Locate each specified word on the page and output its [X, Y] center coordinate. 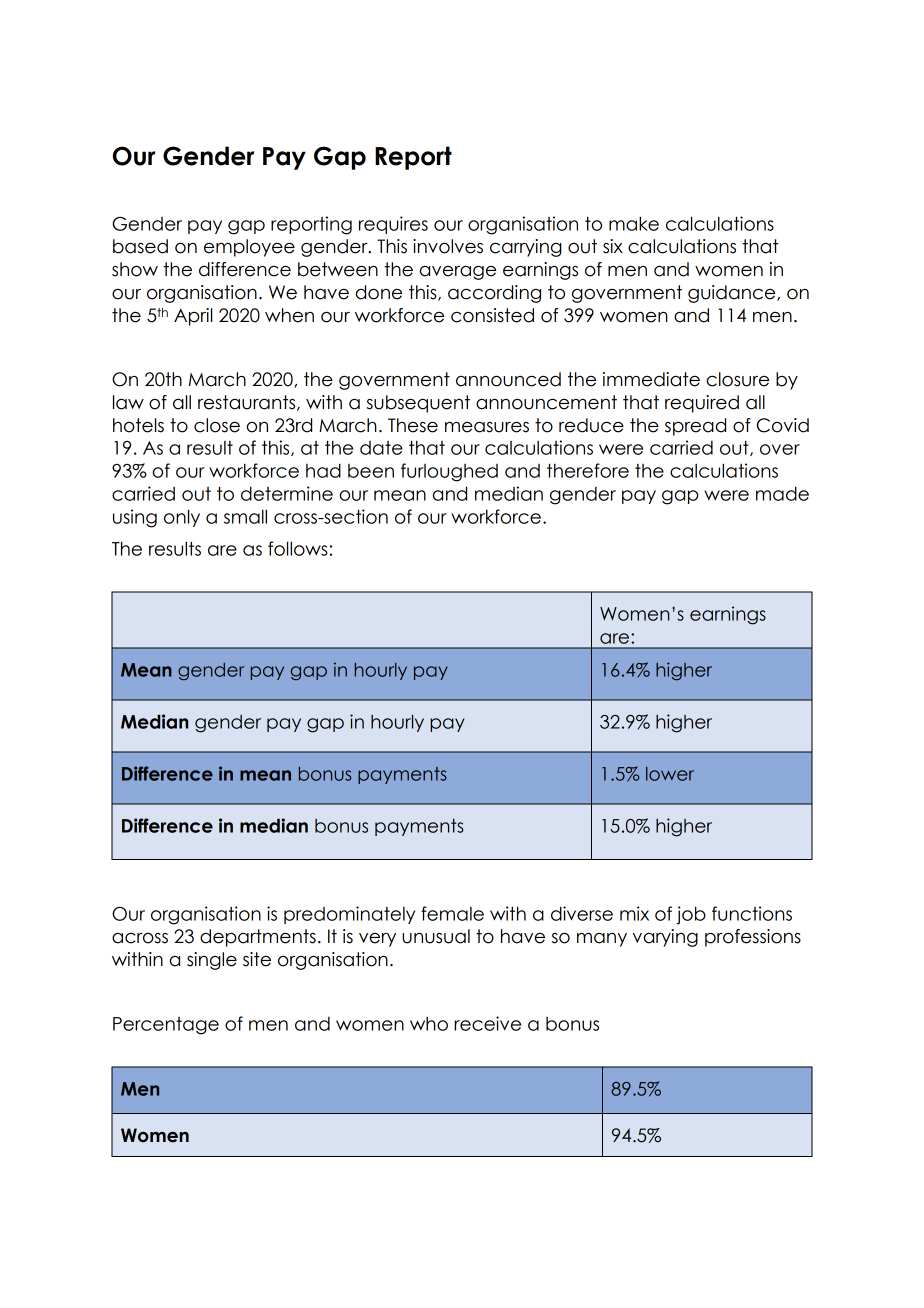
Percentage [166, 1026]
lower [670, 774]
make [634, 223]
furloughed [449, 472]
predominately [349, 915]
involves [448, 246]
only [182, 518]
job [691, 915]
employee [249, 248]
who [429, 1024]
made [782, 494]
